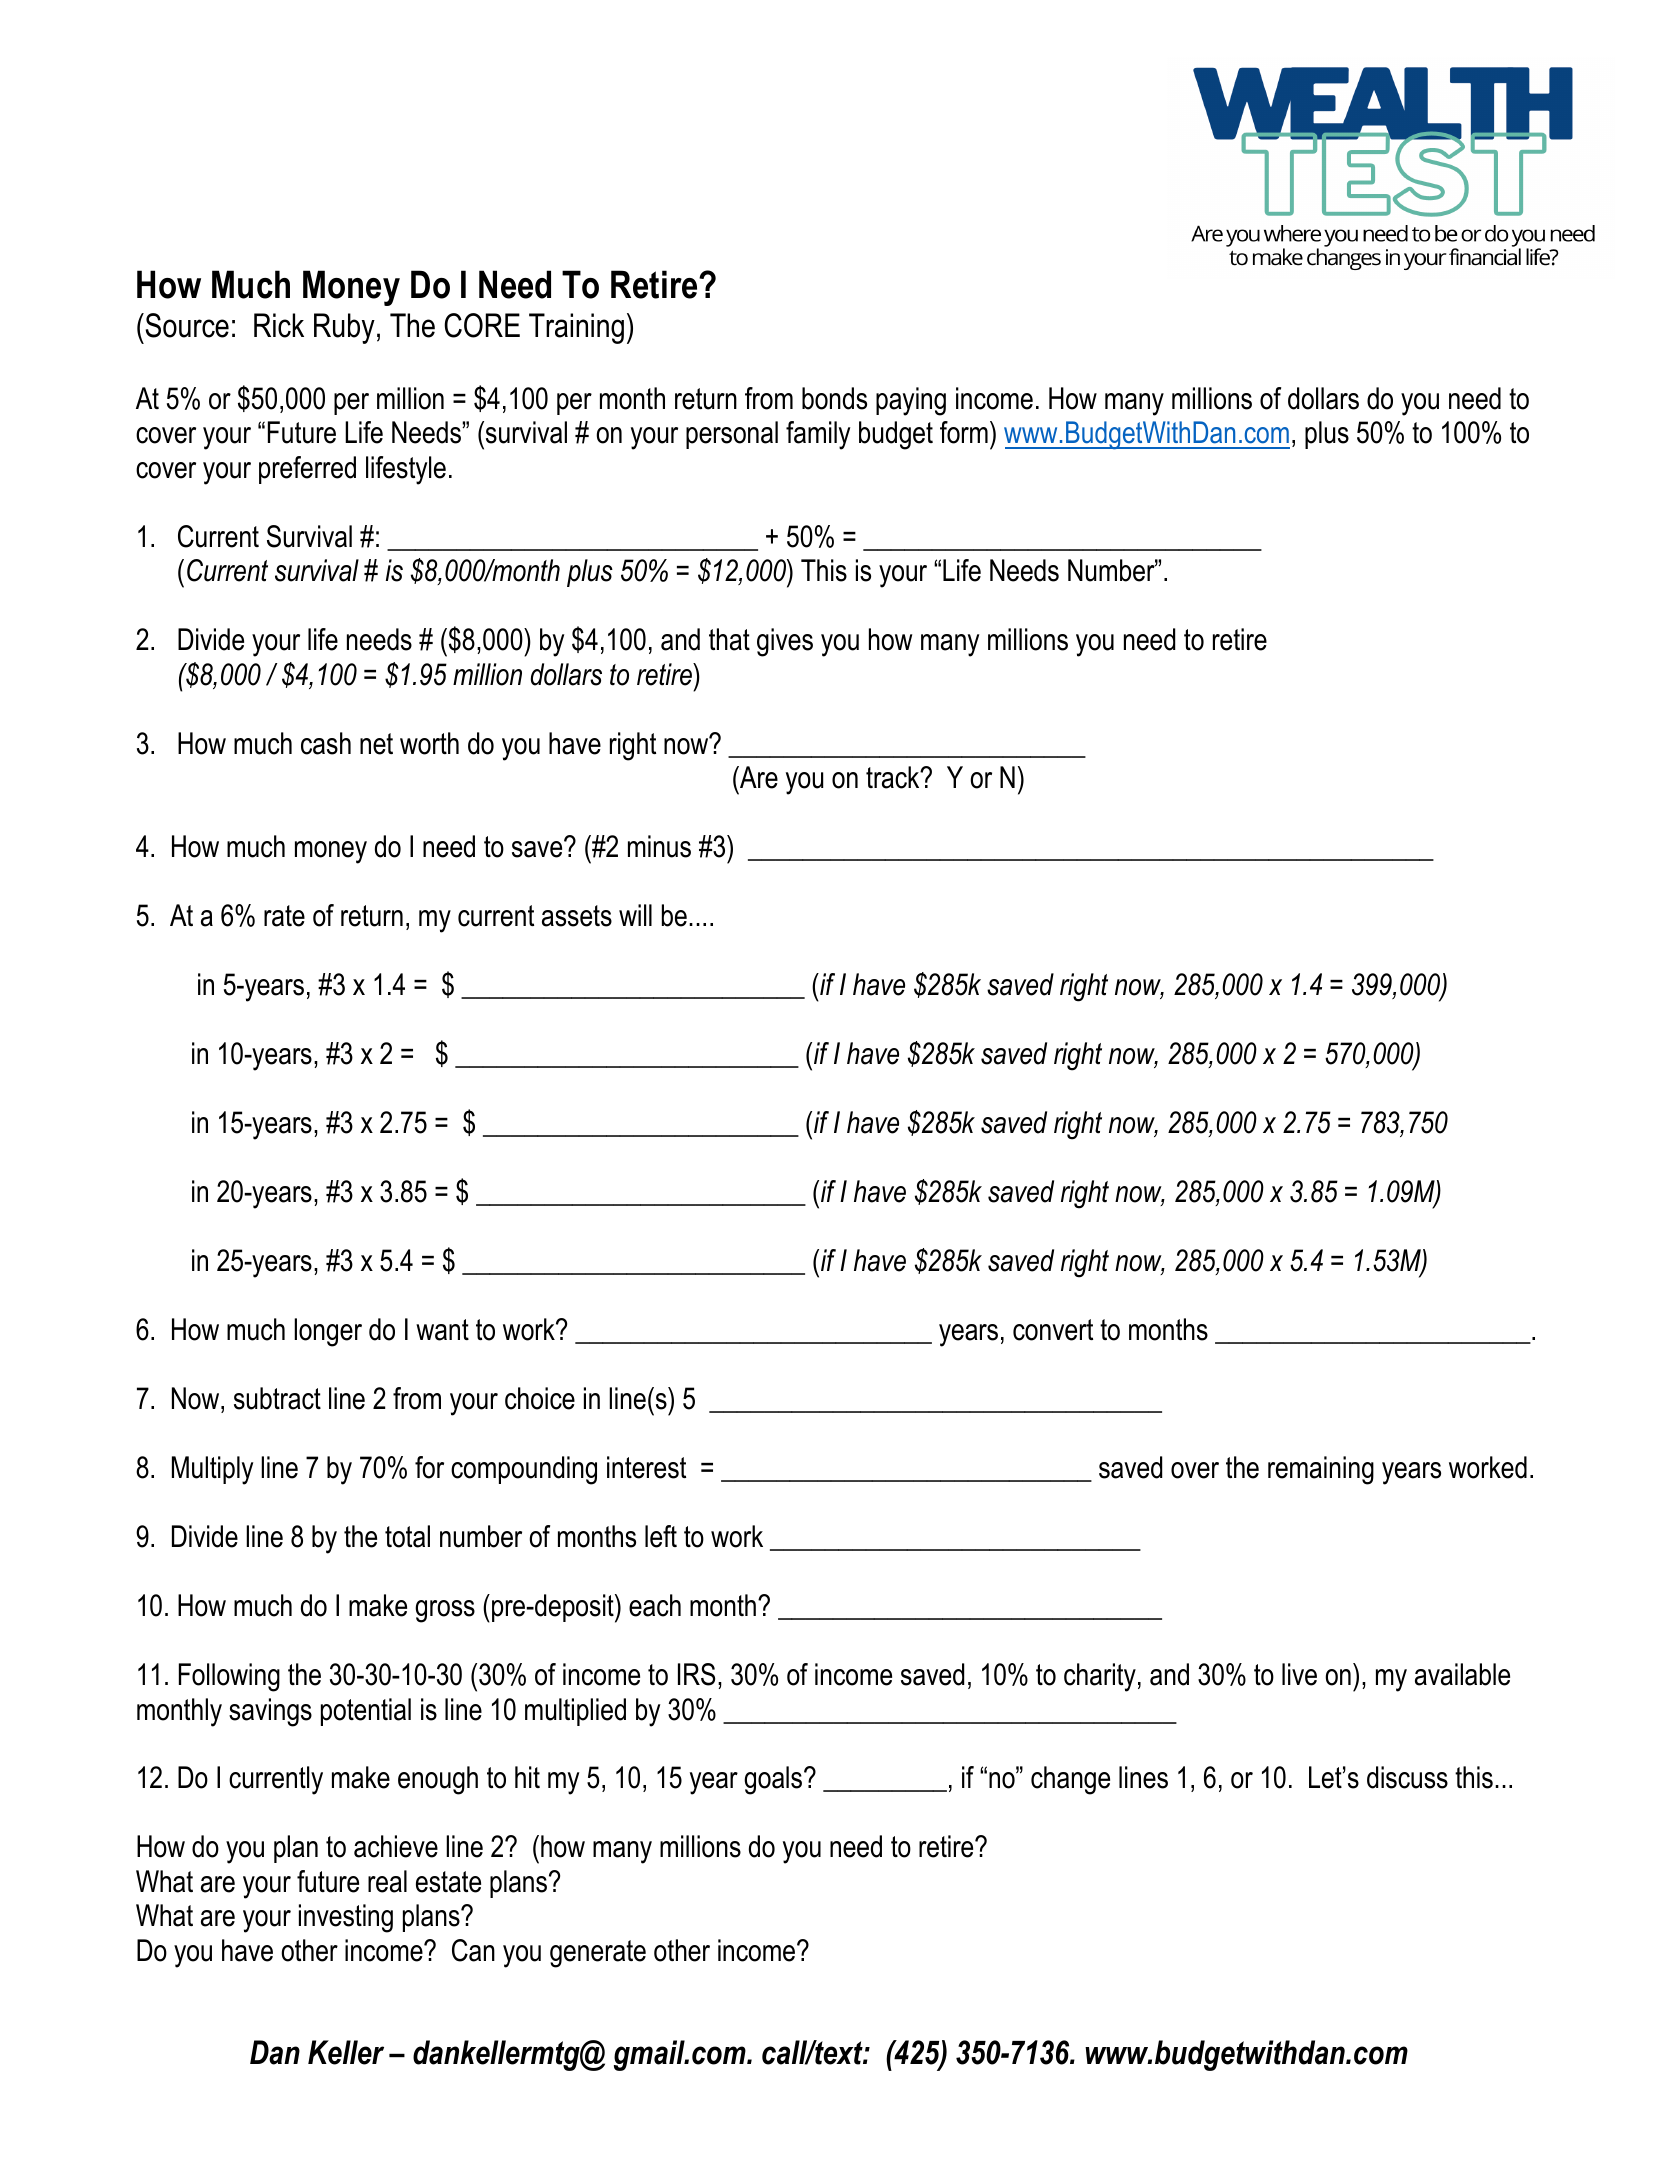  What do you see at coordinates (577, 916) in the screenshot?
I see `assets` at bounding box center [577, 916].
